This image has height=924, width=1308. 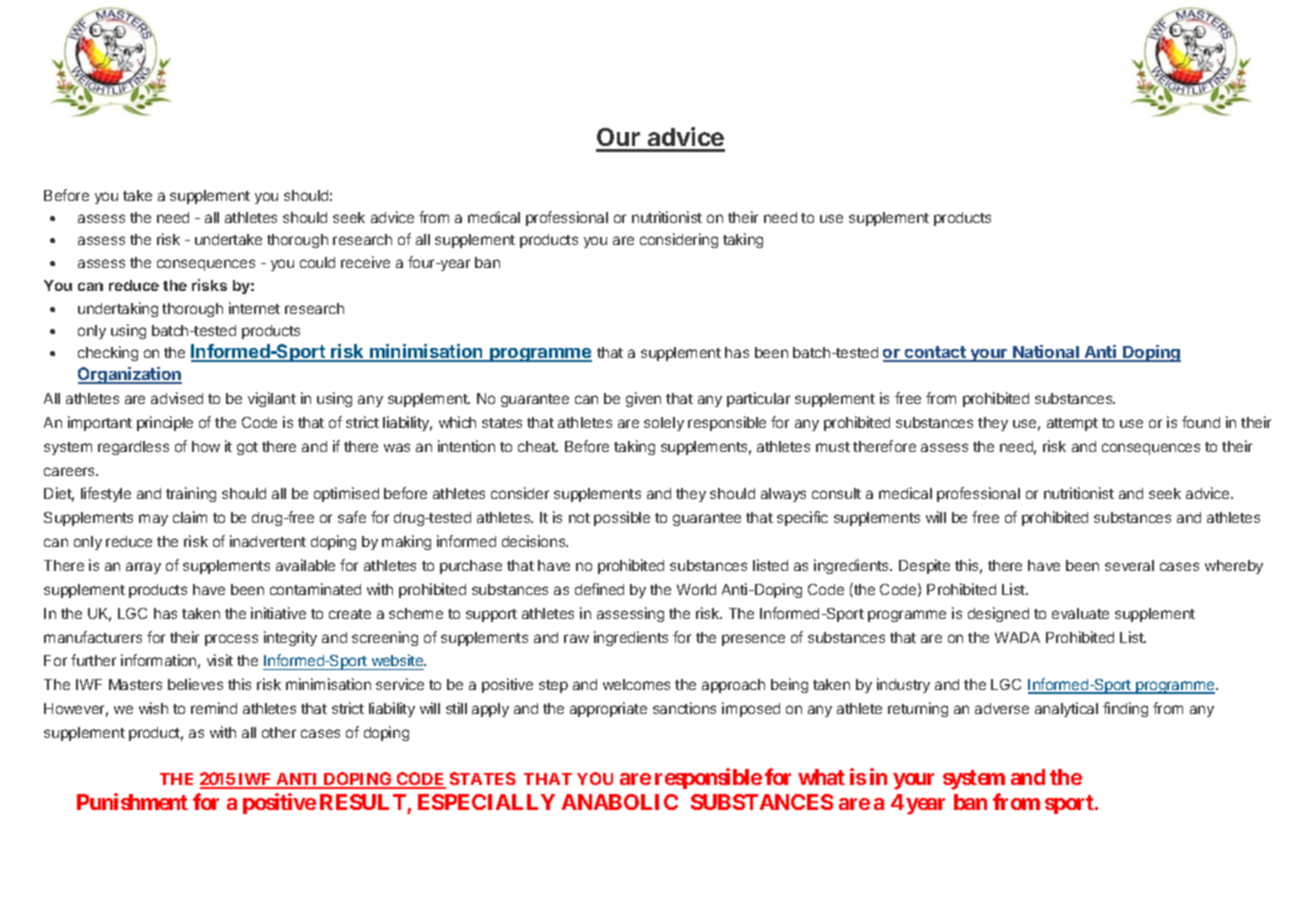 What do you see at coordinates (317, 262) in the image?
I see `could` at bounding box center [317, 262].
